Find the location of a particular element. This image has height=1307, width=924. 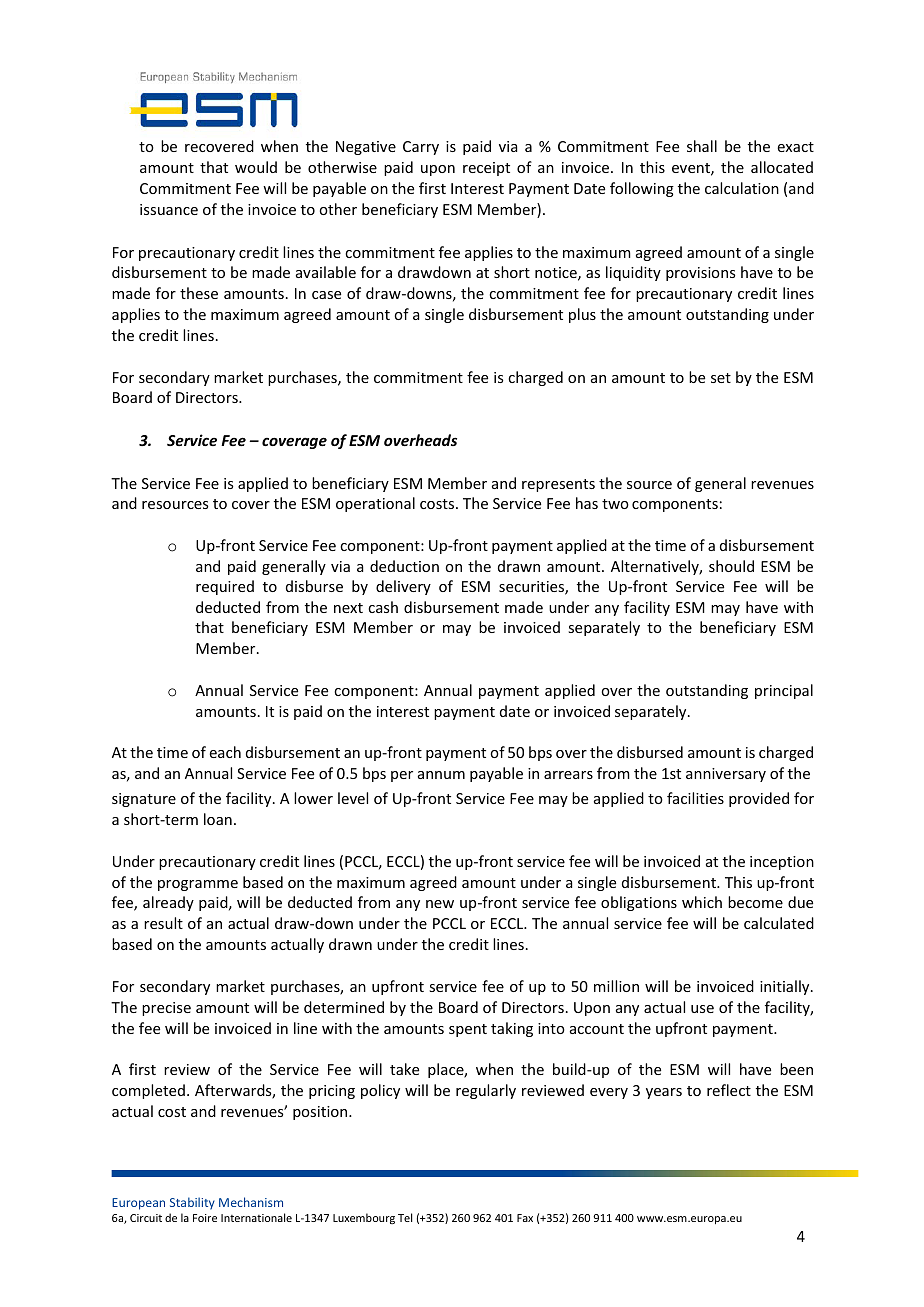

Fax is located at coordinates (525, 1218).
